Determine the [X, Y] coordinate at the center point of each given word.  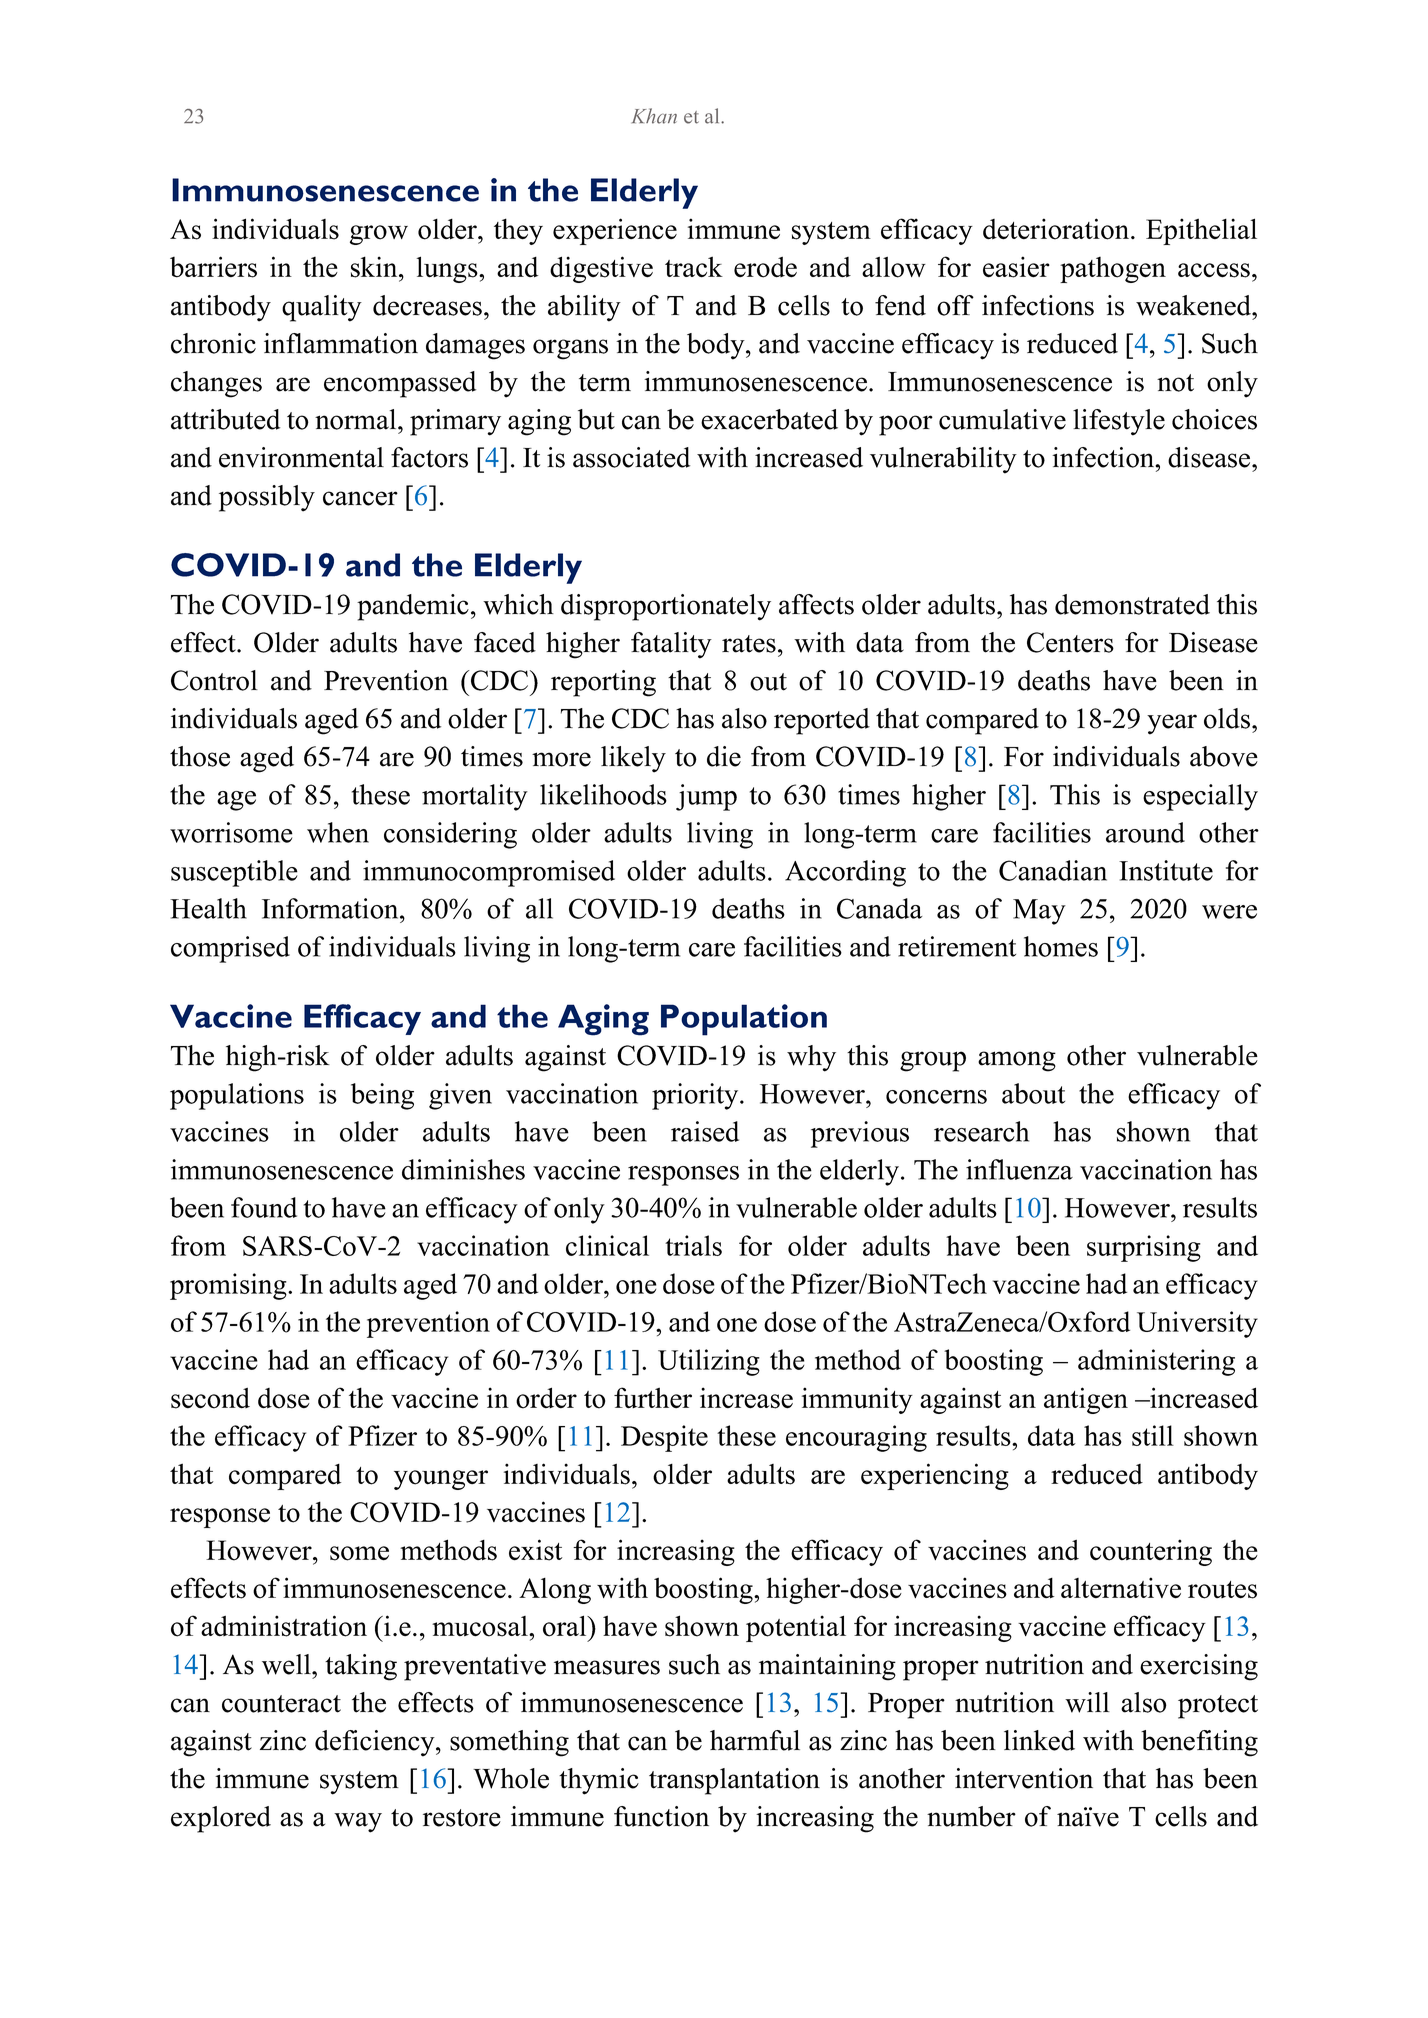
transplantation [734, 1781]
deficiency [376, 1743]
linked [1039, 1740]
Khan [654, 116]
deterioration [1057, 229]
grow [379, 235]
